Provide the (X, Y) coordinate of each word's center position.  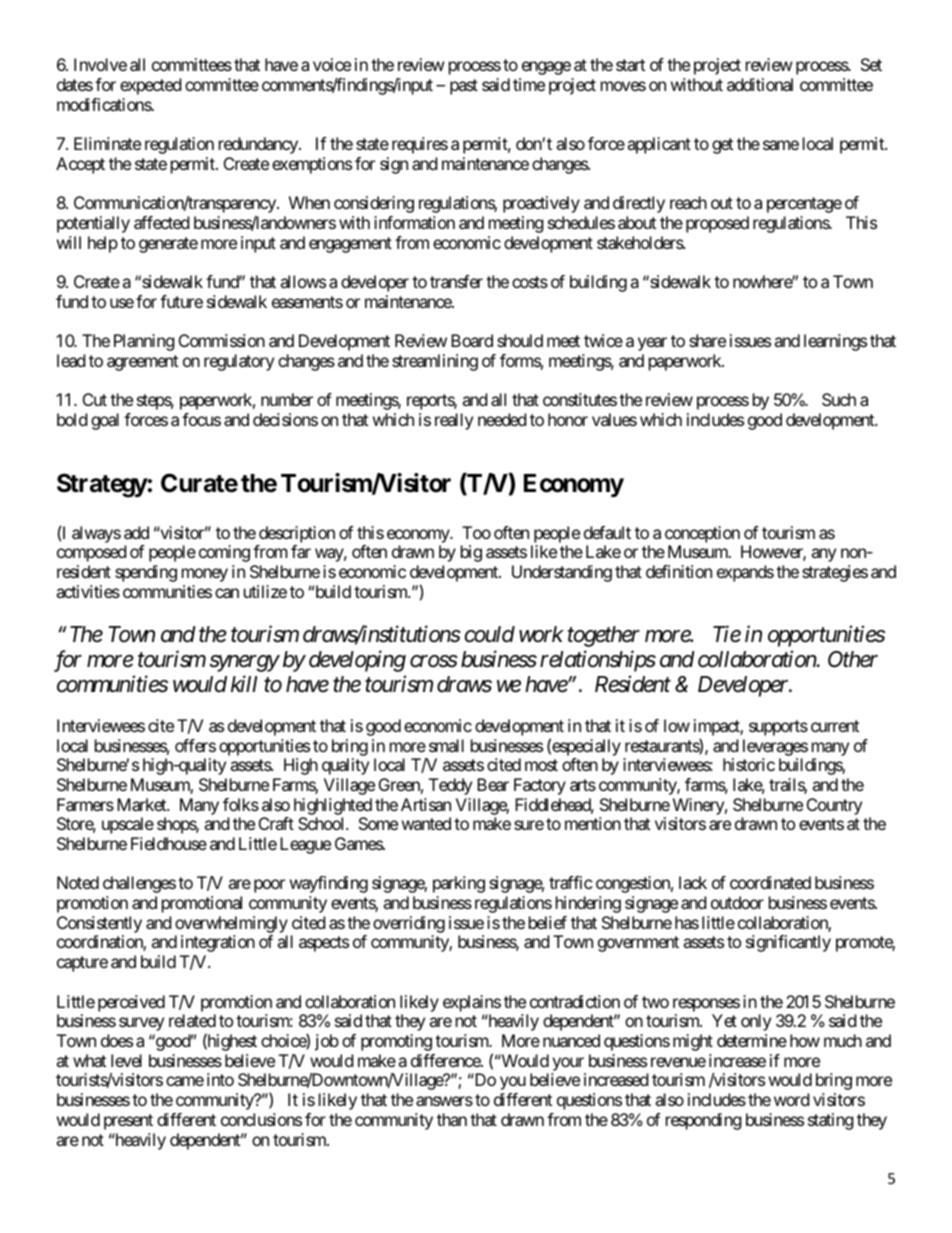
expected (150, 86)
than (452, 1119)
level (126, 1060)
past (464, 87)
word (791, 1099)
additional (760, 84)
